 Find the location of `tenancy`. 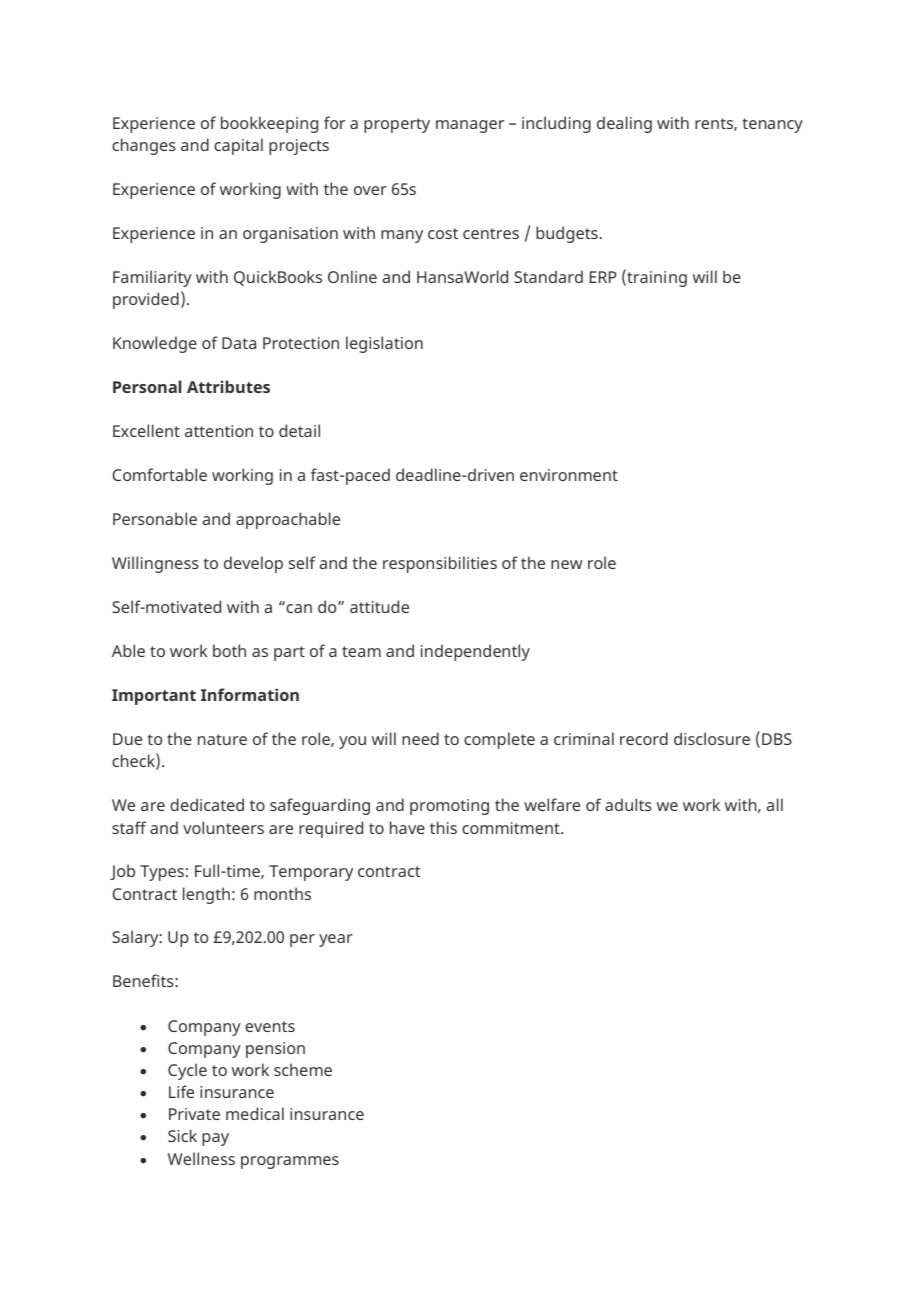

tenancy is located at coordinates (773, 125).
